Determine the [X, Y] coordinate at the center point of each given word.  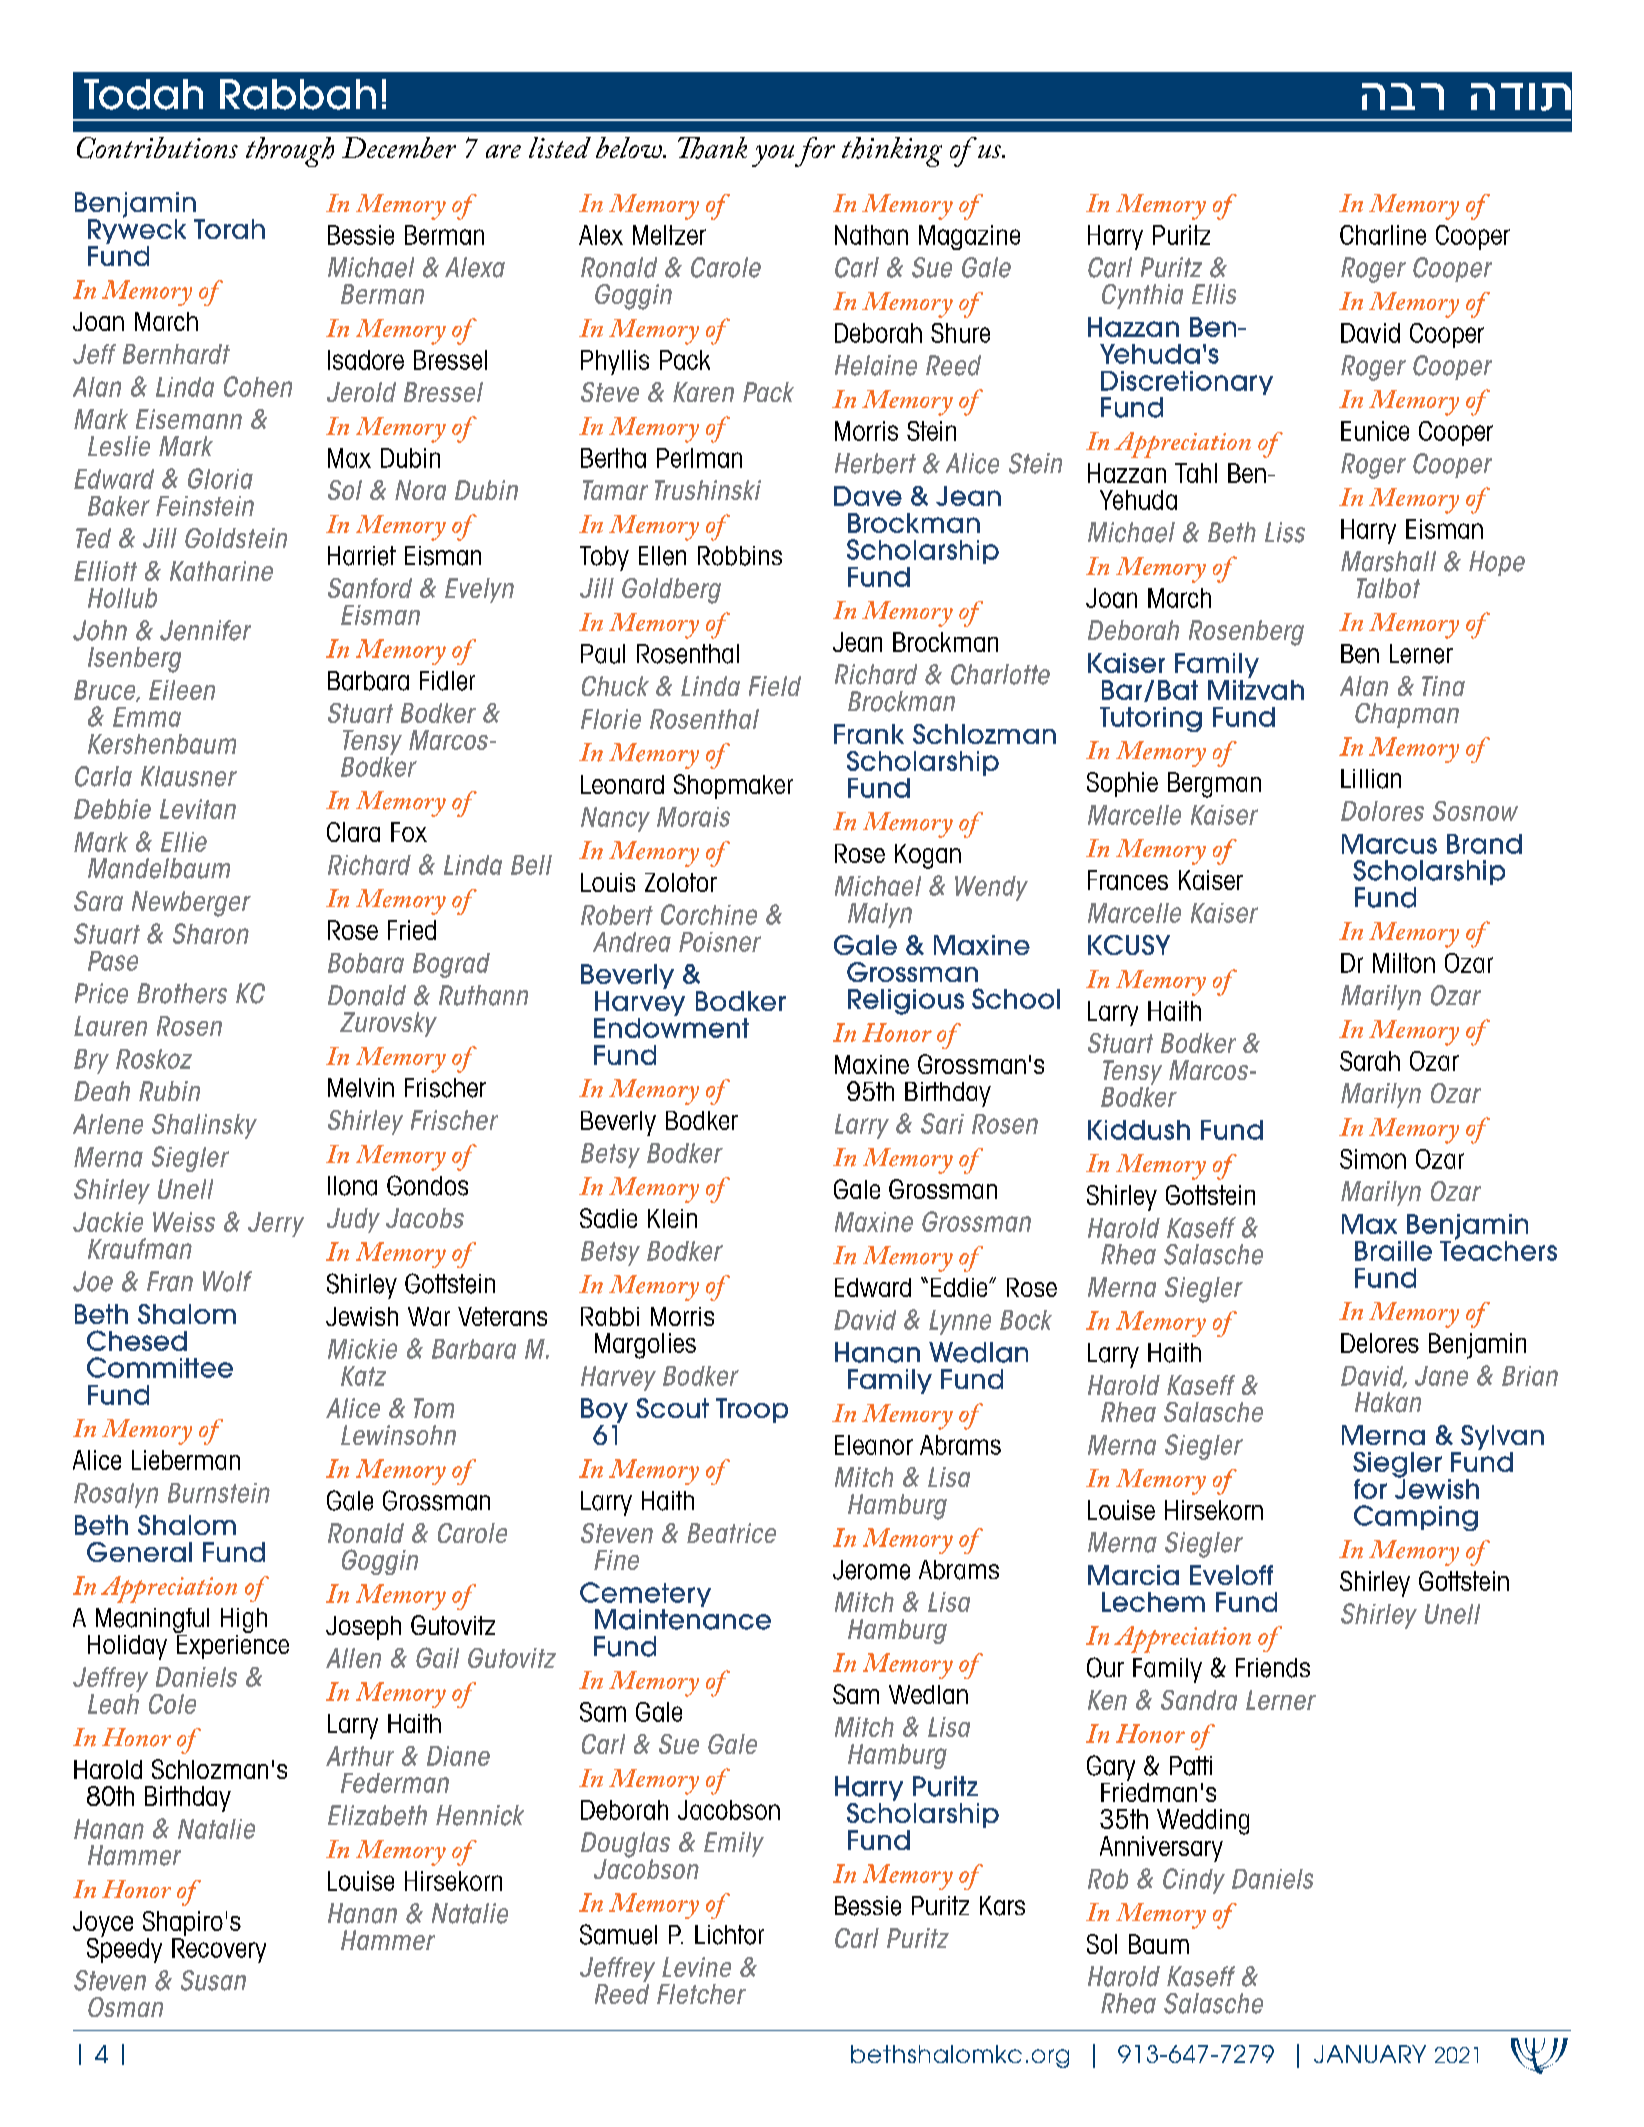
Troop [752, 1410]
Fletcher [701, 1994]
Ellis [1214, 294]
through [290, 152]
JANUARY [1370, 2054]
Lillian [1371, 779]
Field [775, 686]
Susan [213, 1980]
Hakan [1388, 1402]
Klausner [189, 776]
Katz [363, 1376]
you [773, 156]
